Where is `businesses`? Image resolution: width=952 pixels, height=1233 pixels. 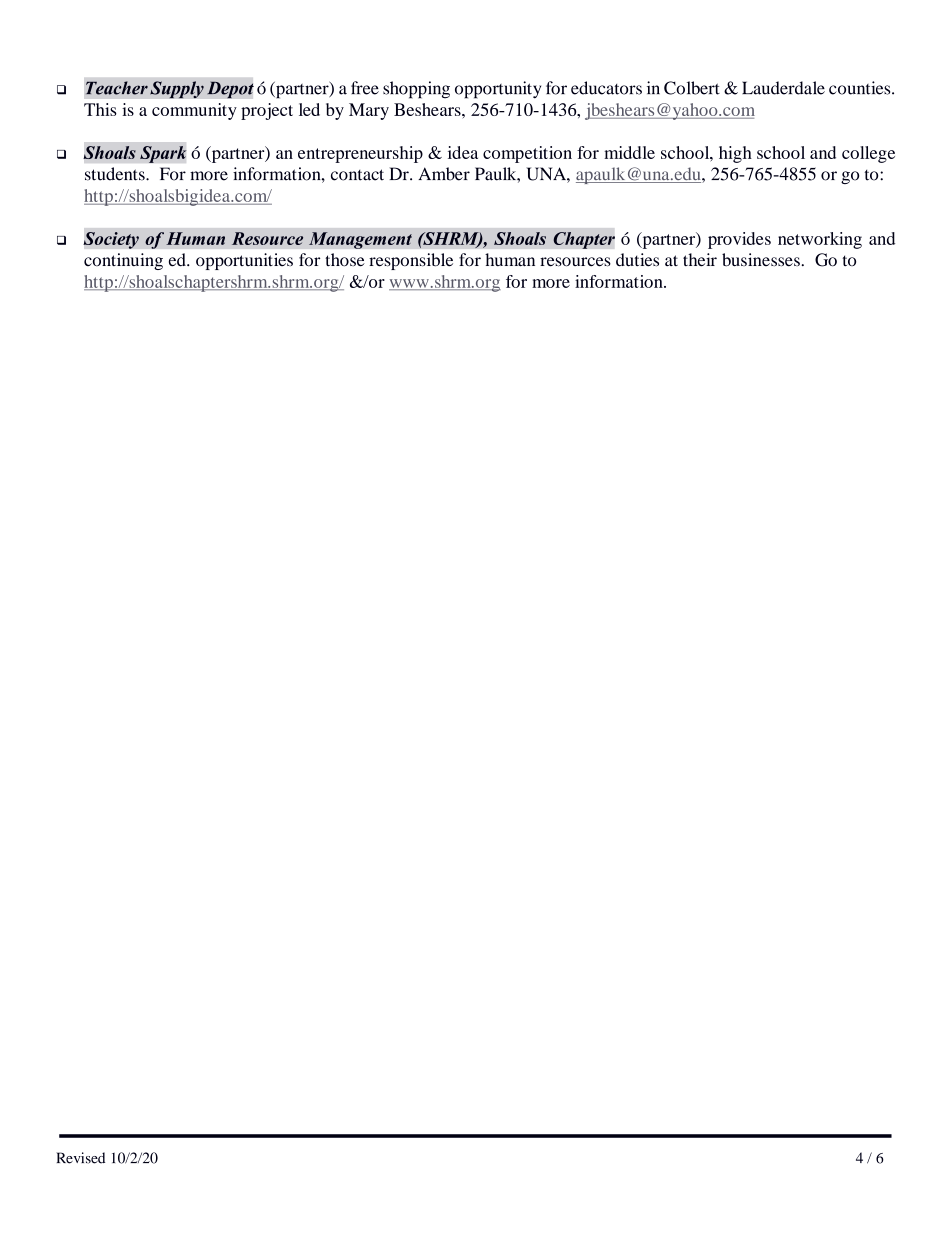 businesses is located at coordinates (761, 260).
